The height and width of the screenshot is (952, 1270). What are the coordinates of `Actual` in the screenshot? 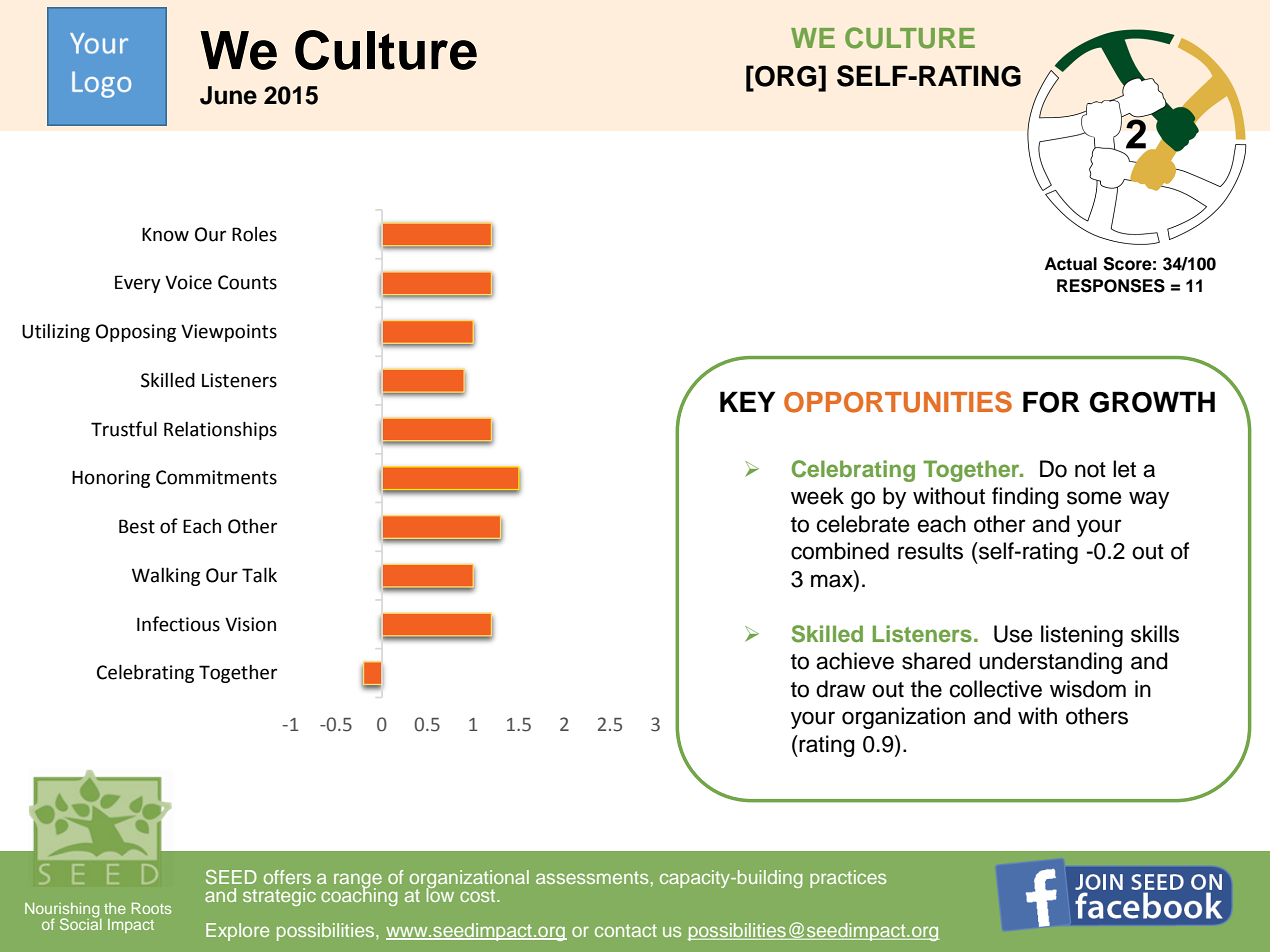 It's located at (1070, 264).
